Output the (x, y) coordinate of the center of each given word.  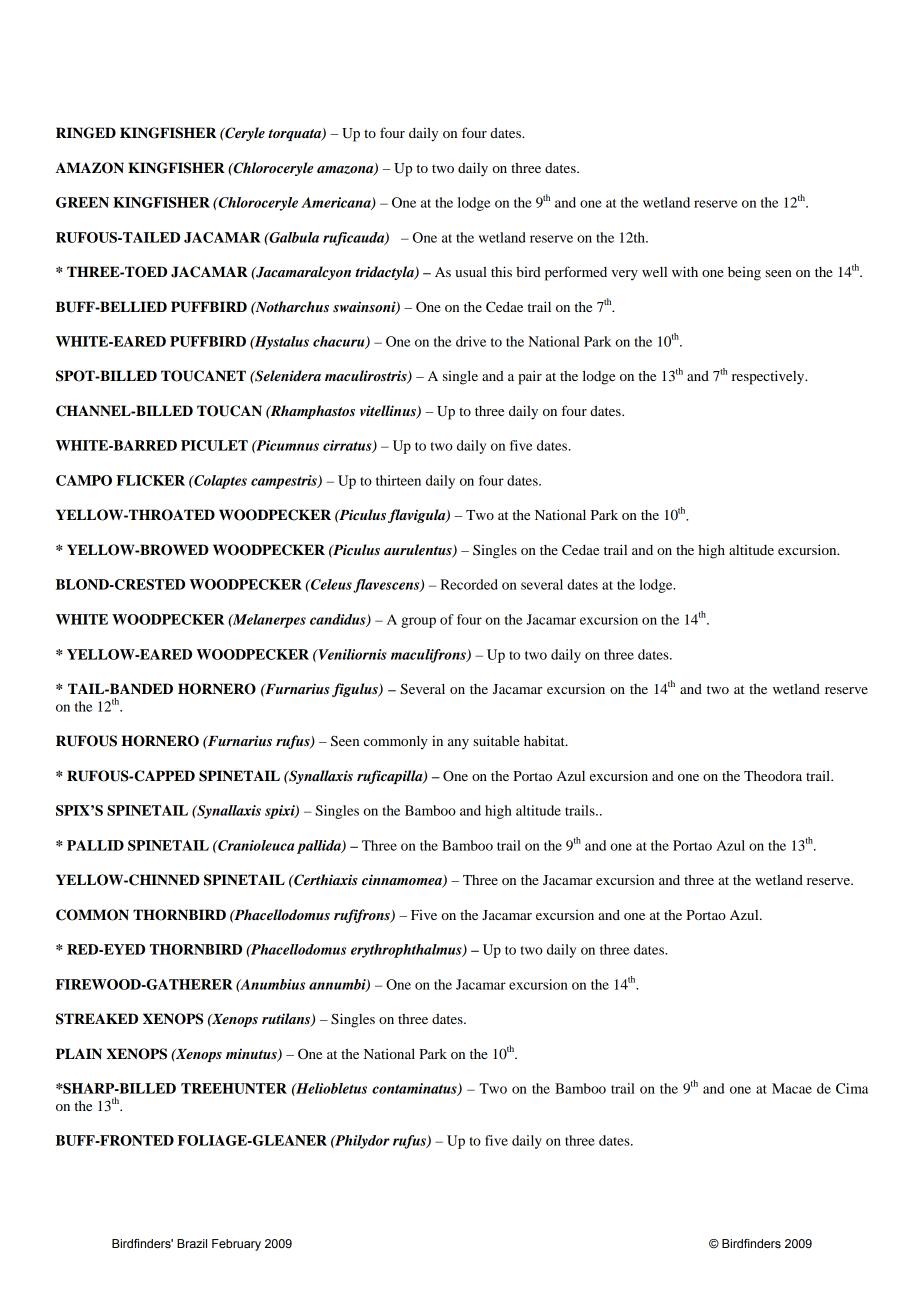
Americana (337, 203)
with (685, 271)
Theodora (773, 775)
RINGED (86, 133)
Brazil (192, 1243)
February (236, 1245)
